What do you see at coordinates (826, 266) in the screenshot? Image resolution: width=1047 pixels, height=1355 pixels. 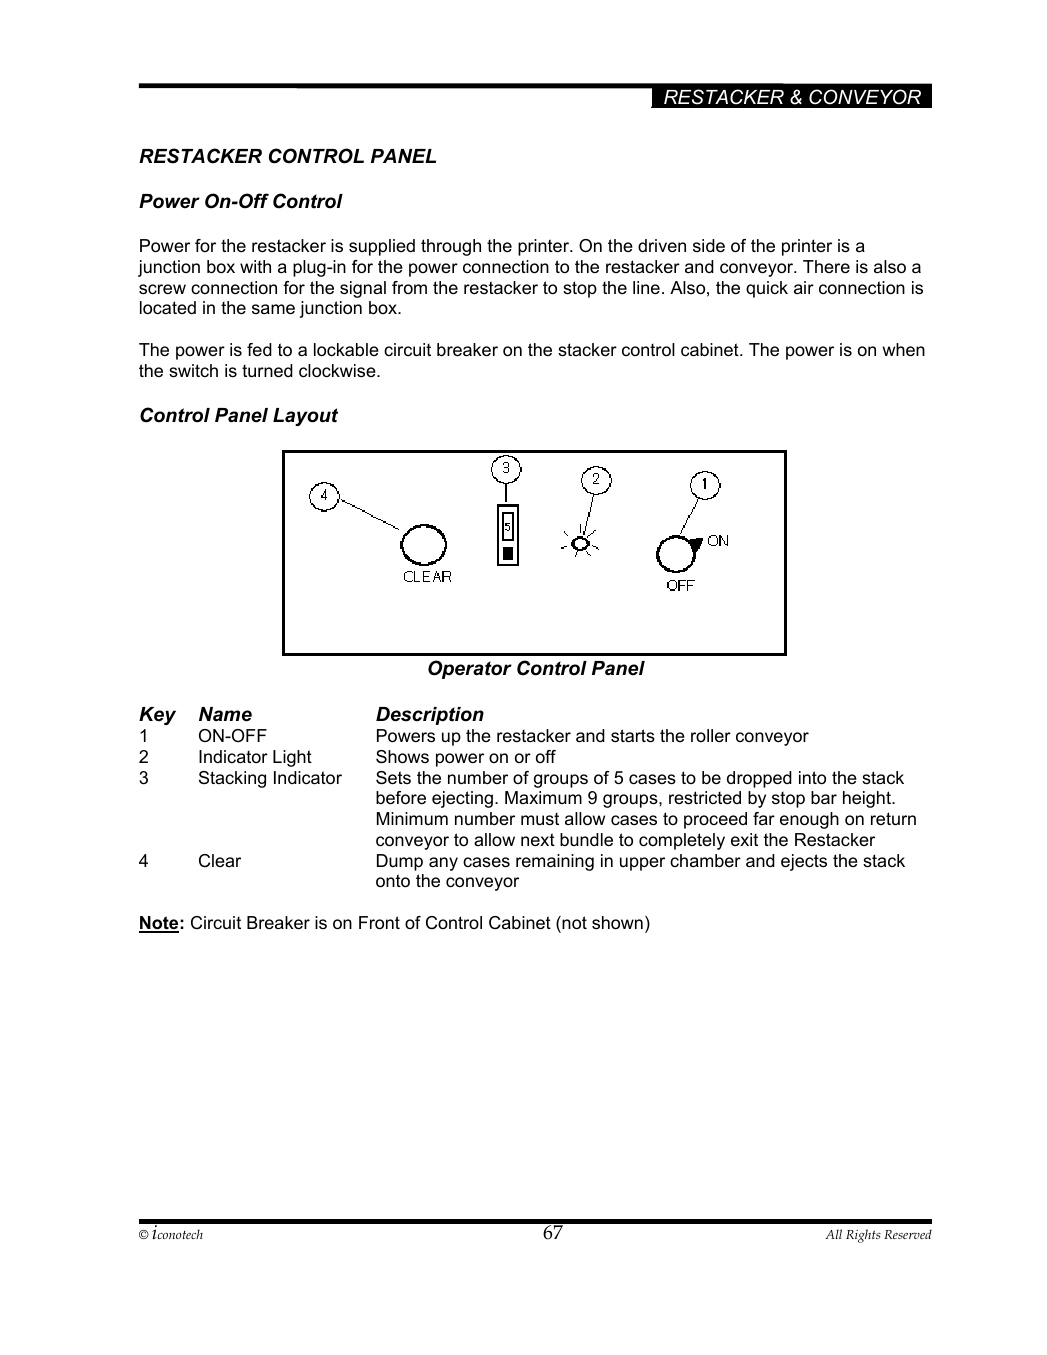 I see `There` at bounding box center [826, 266].
